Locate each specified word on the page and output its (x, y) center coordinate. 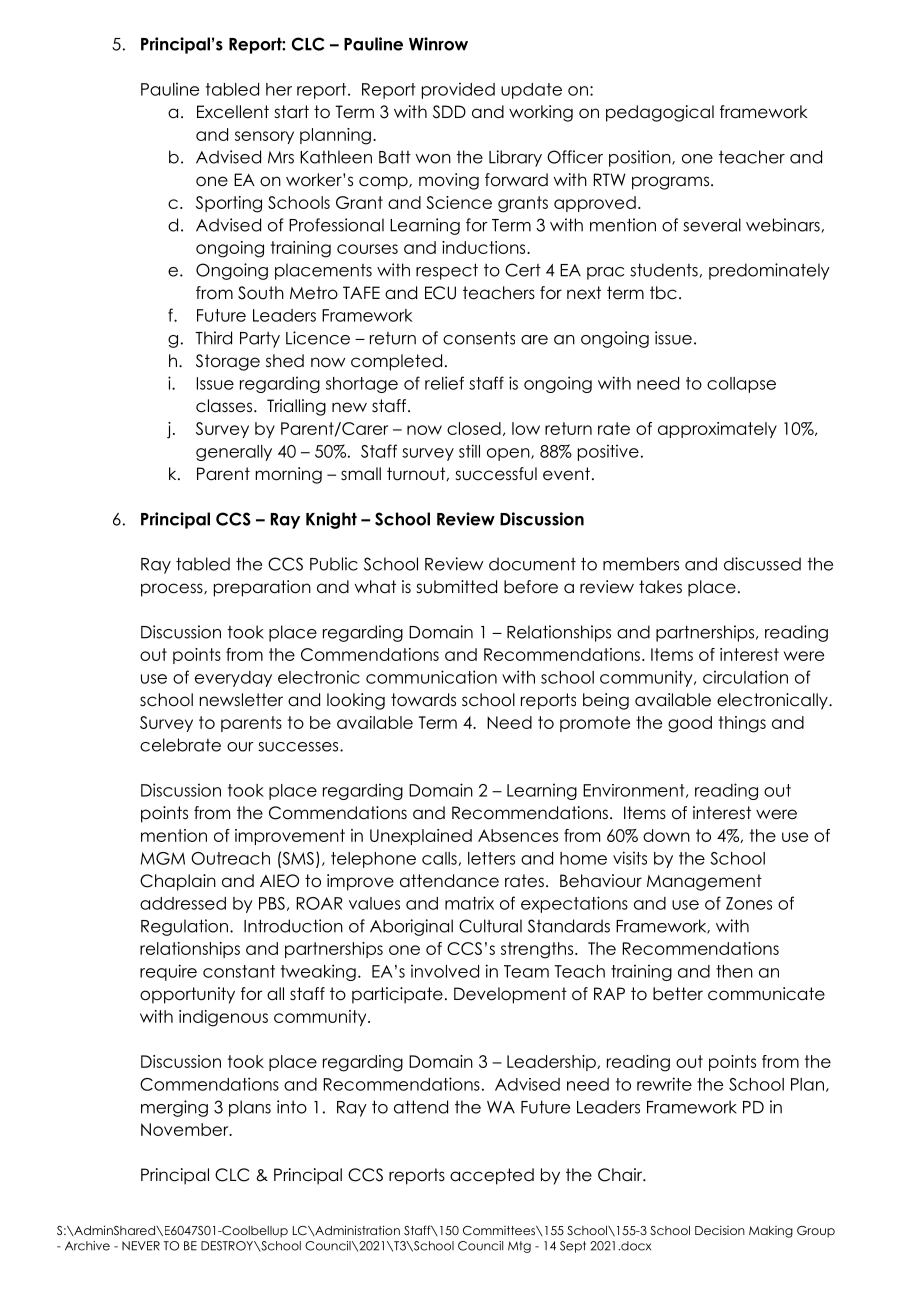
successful (496, 474)
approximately (717, 430)
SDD (449, 112)
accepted (492, 1176)
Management (704, 882)
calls (440, 859)
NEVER (141, 1246)
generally (234, 453)
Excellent (233, 112)
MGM (163, 858)
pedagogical (660, 113)
